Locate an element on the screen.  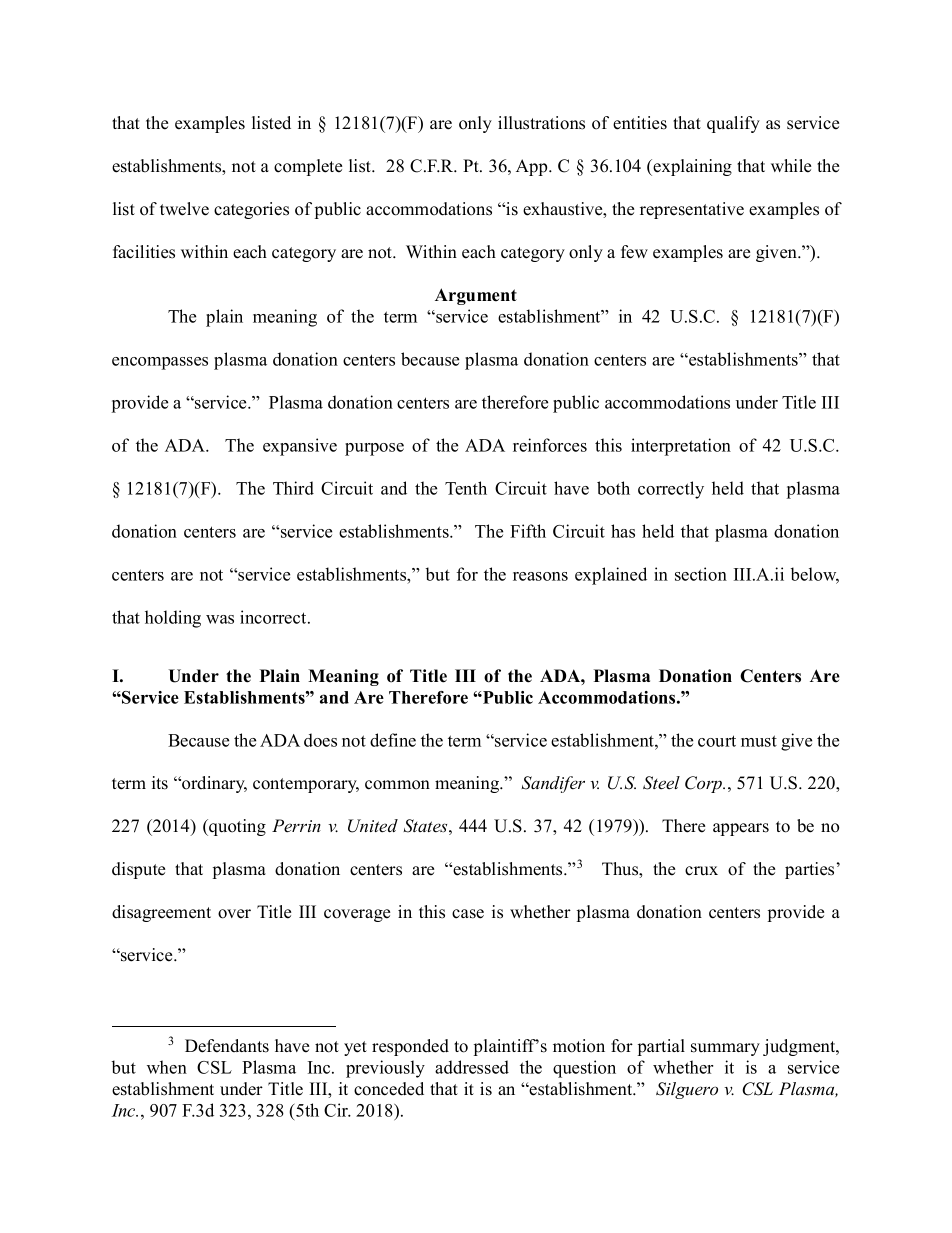
correctly is located at coordinates (671, 490).
